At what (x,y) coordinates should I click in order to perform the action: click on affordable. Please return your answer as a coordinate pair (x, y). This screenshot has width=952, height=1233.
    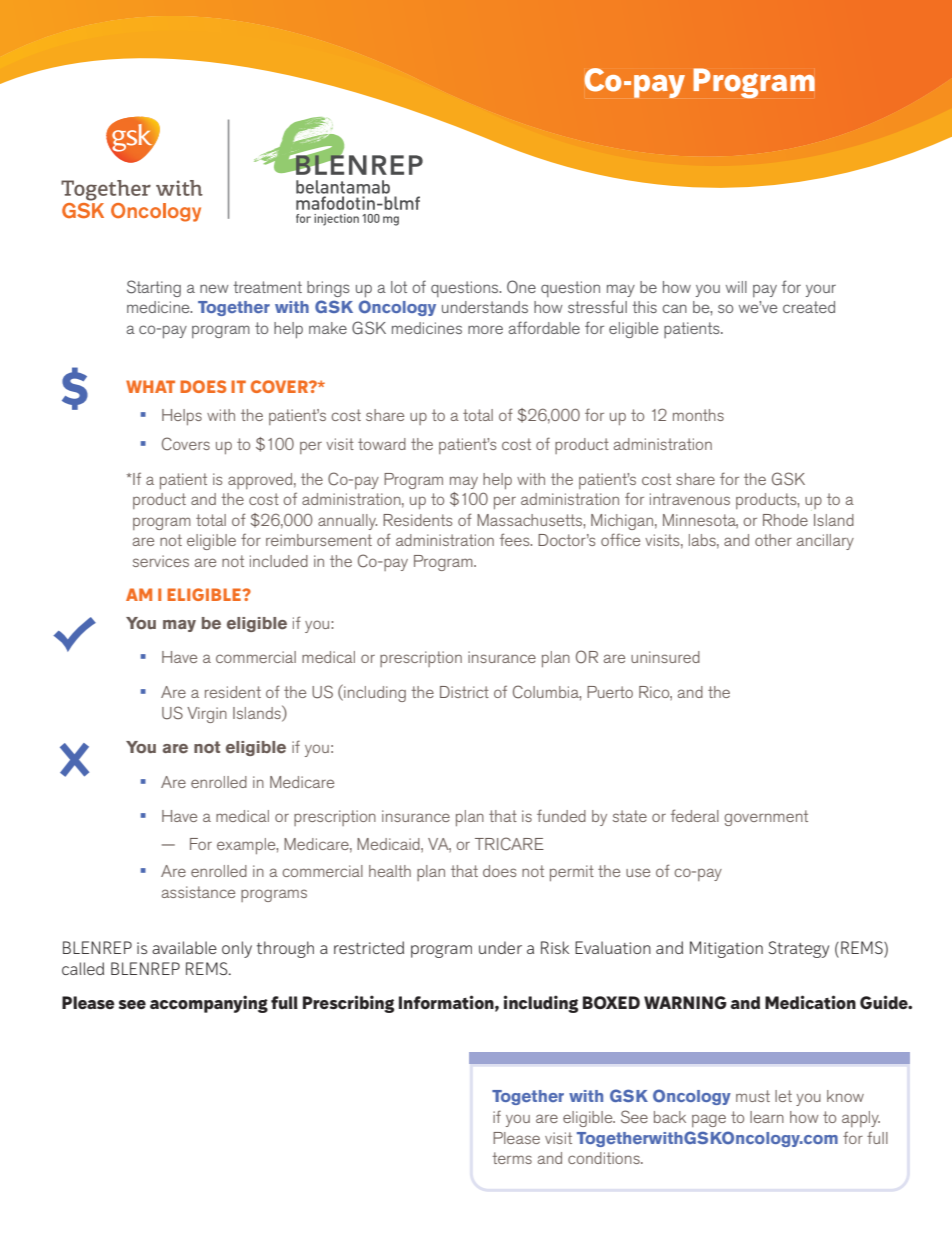
    Looking at the image, I should click on (544, 327).
